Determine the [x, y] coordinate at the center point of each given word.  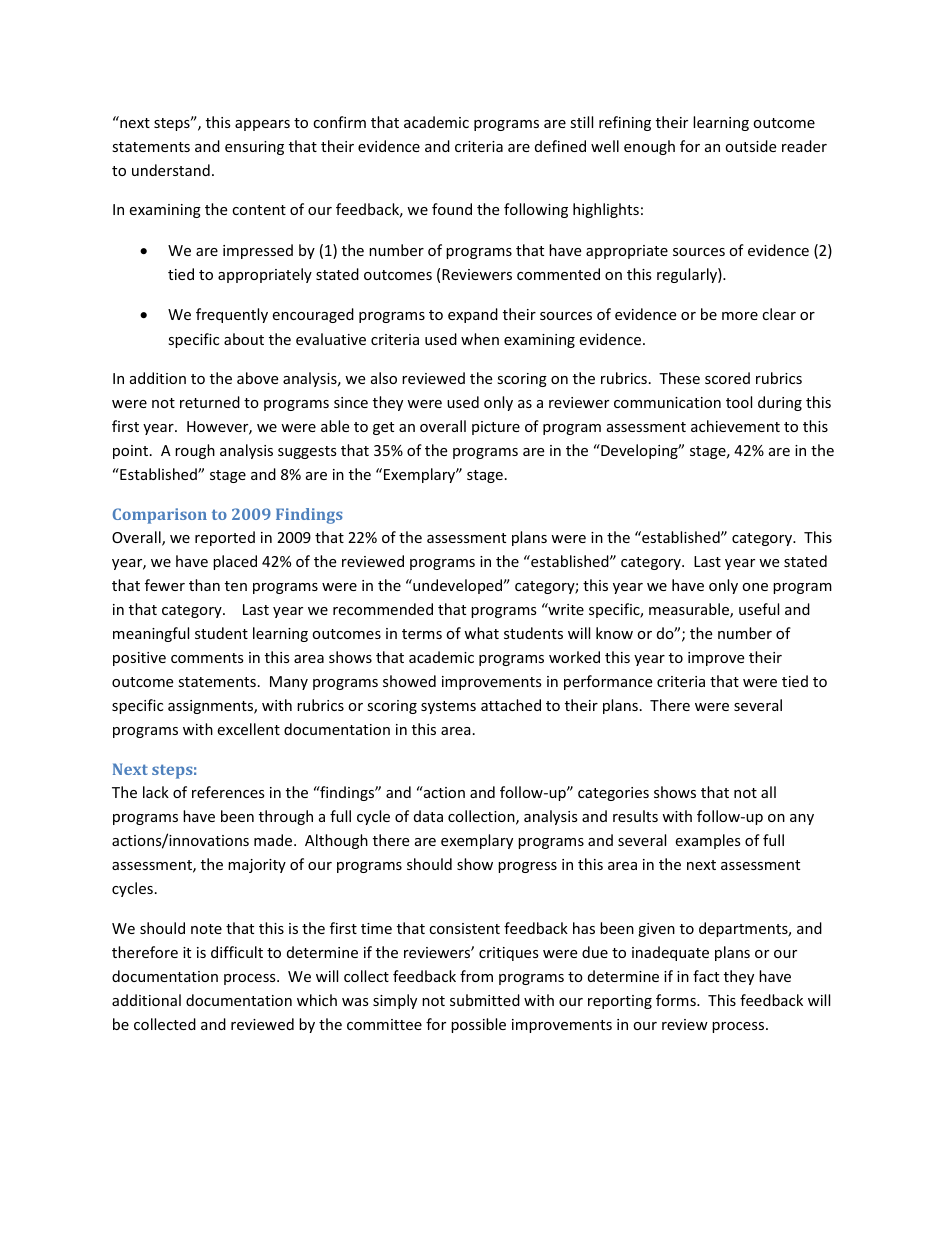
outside [750, 146]
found [452, 209]
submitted [485, 1000]
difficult [237, 952]
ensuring [254, 148]
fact [706, 976]
